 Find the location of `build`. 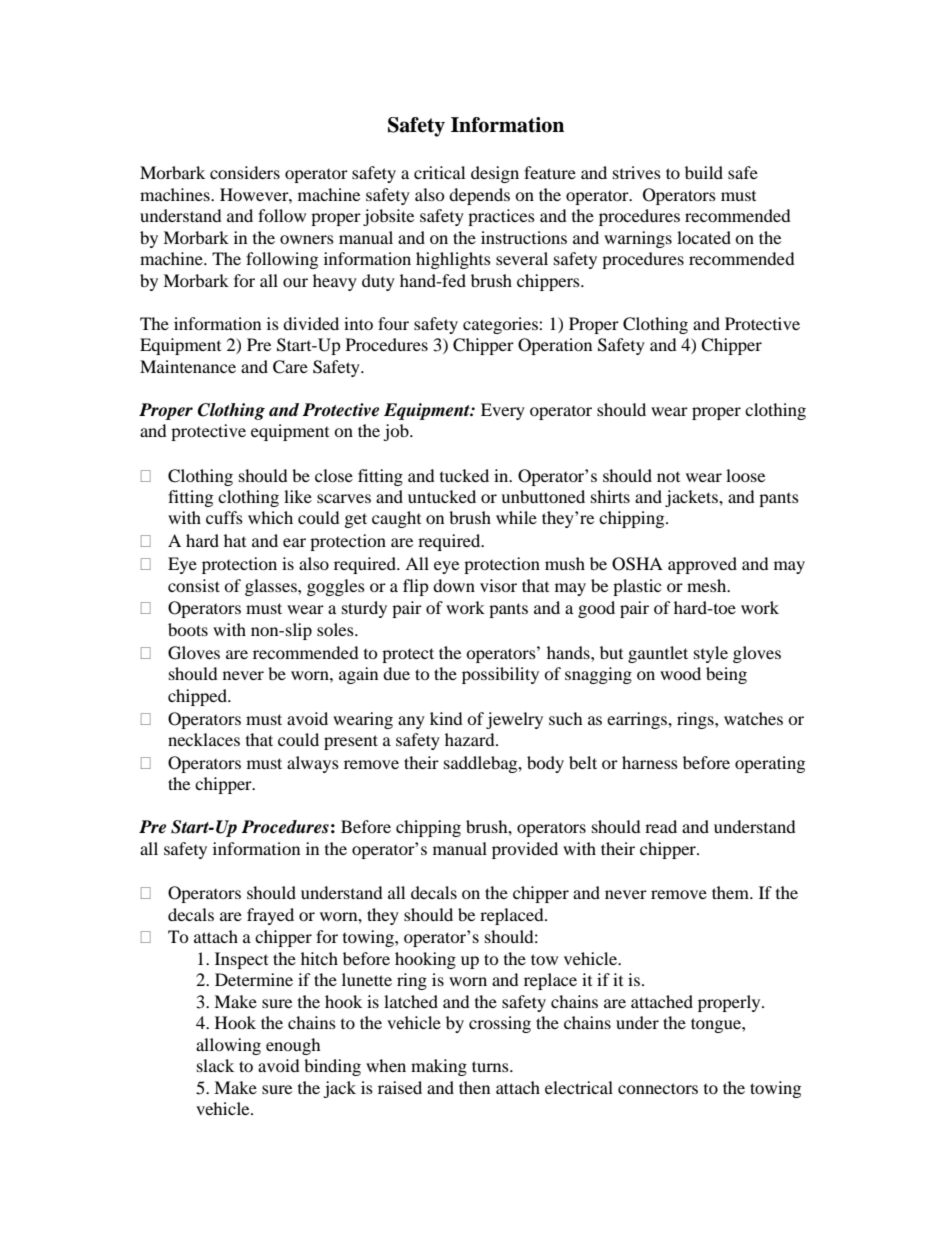

build is located at coordinates (704, 172).
